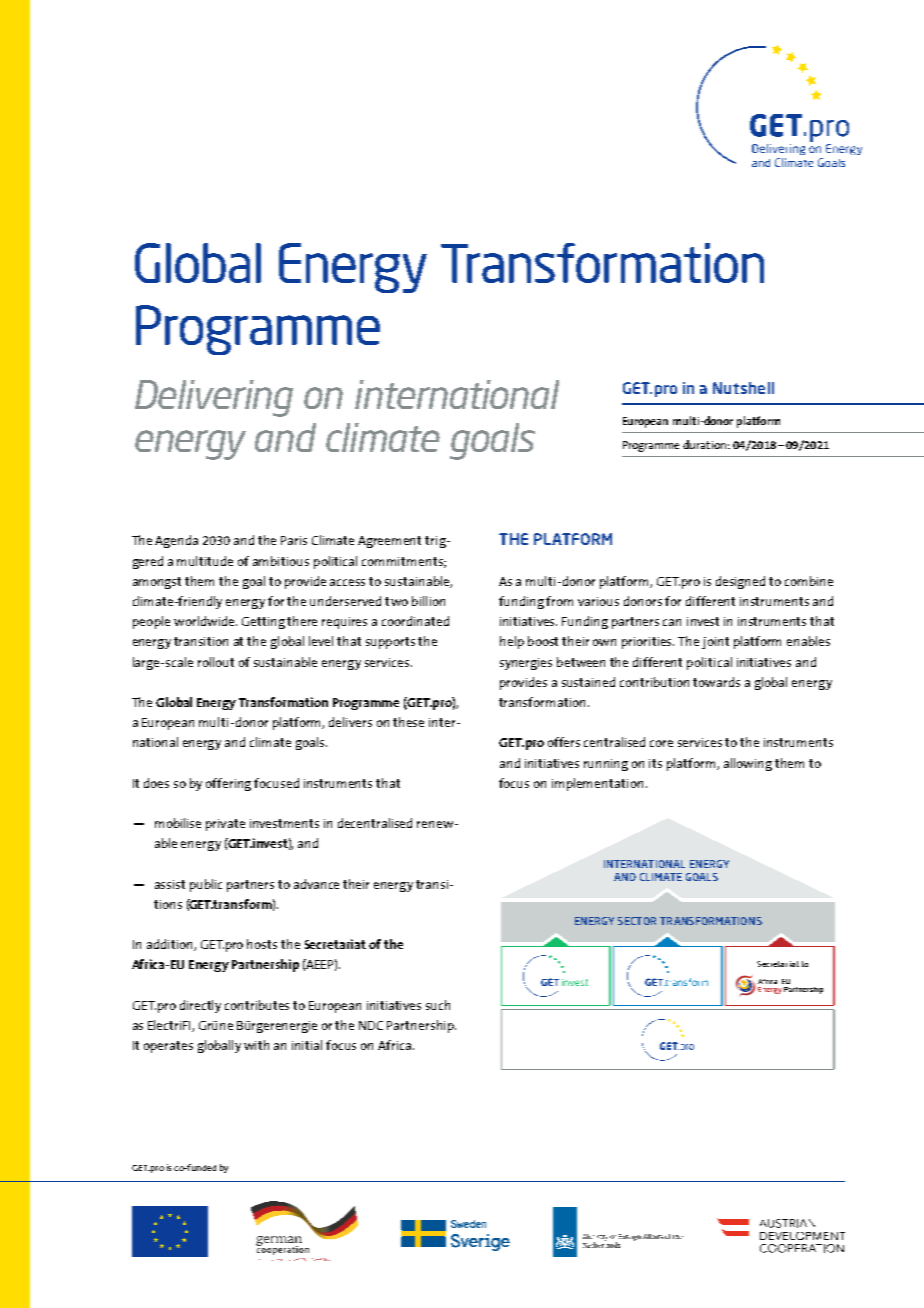 The image size is (924, 1308). Describe the element at coordinates (743, 388) in the screenshot. I see `Nutshell` at that location.
